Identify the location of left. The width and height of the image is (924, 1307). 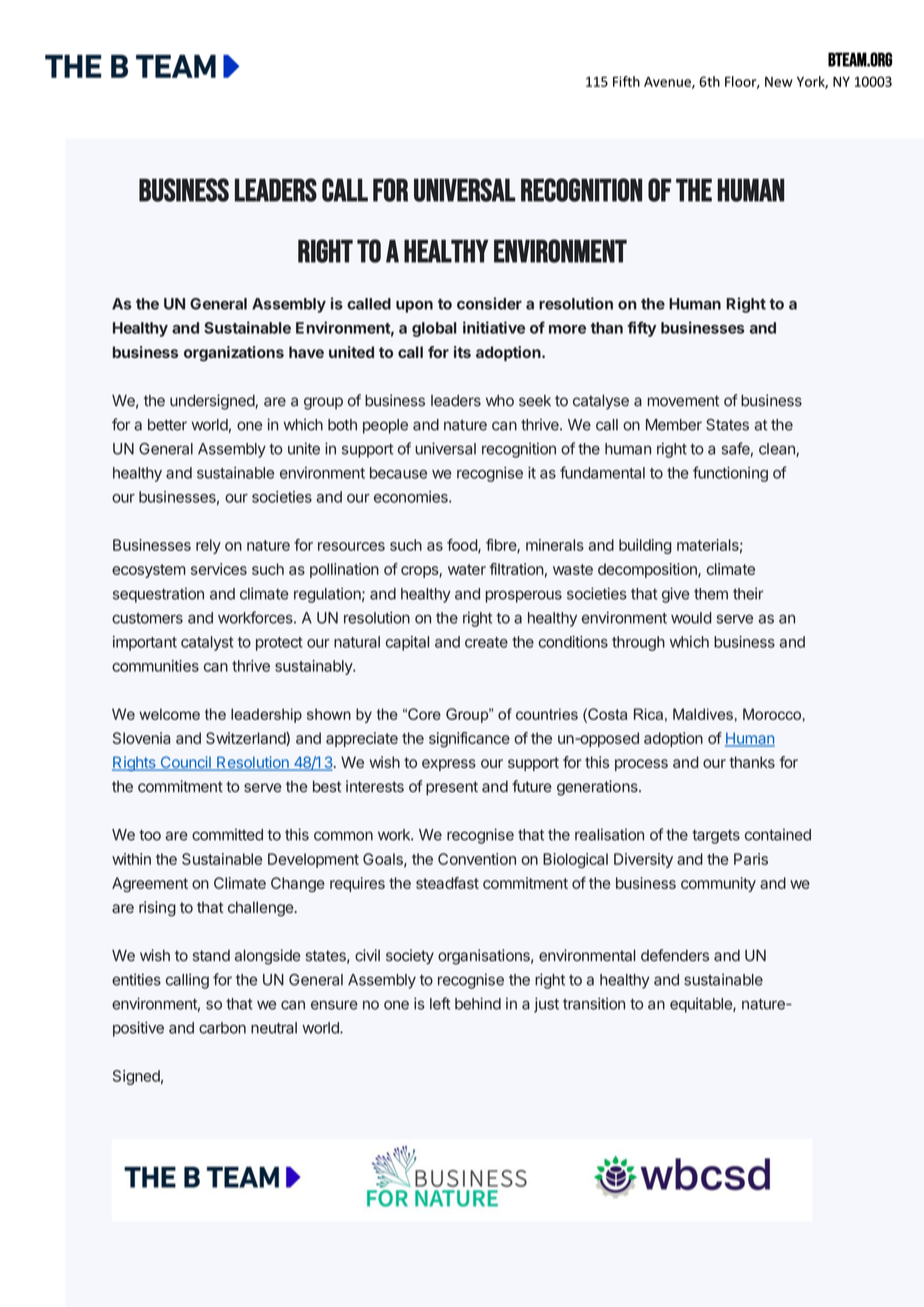
(440, 1003).
